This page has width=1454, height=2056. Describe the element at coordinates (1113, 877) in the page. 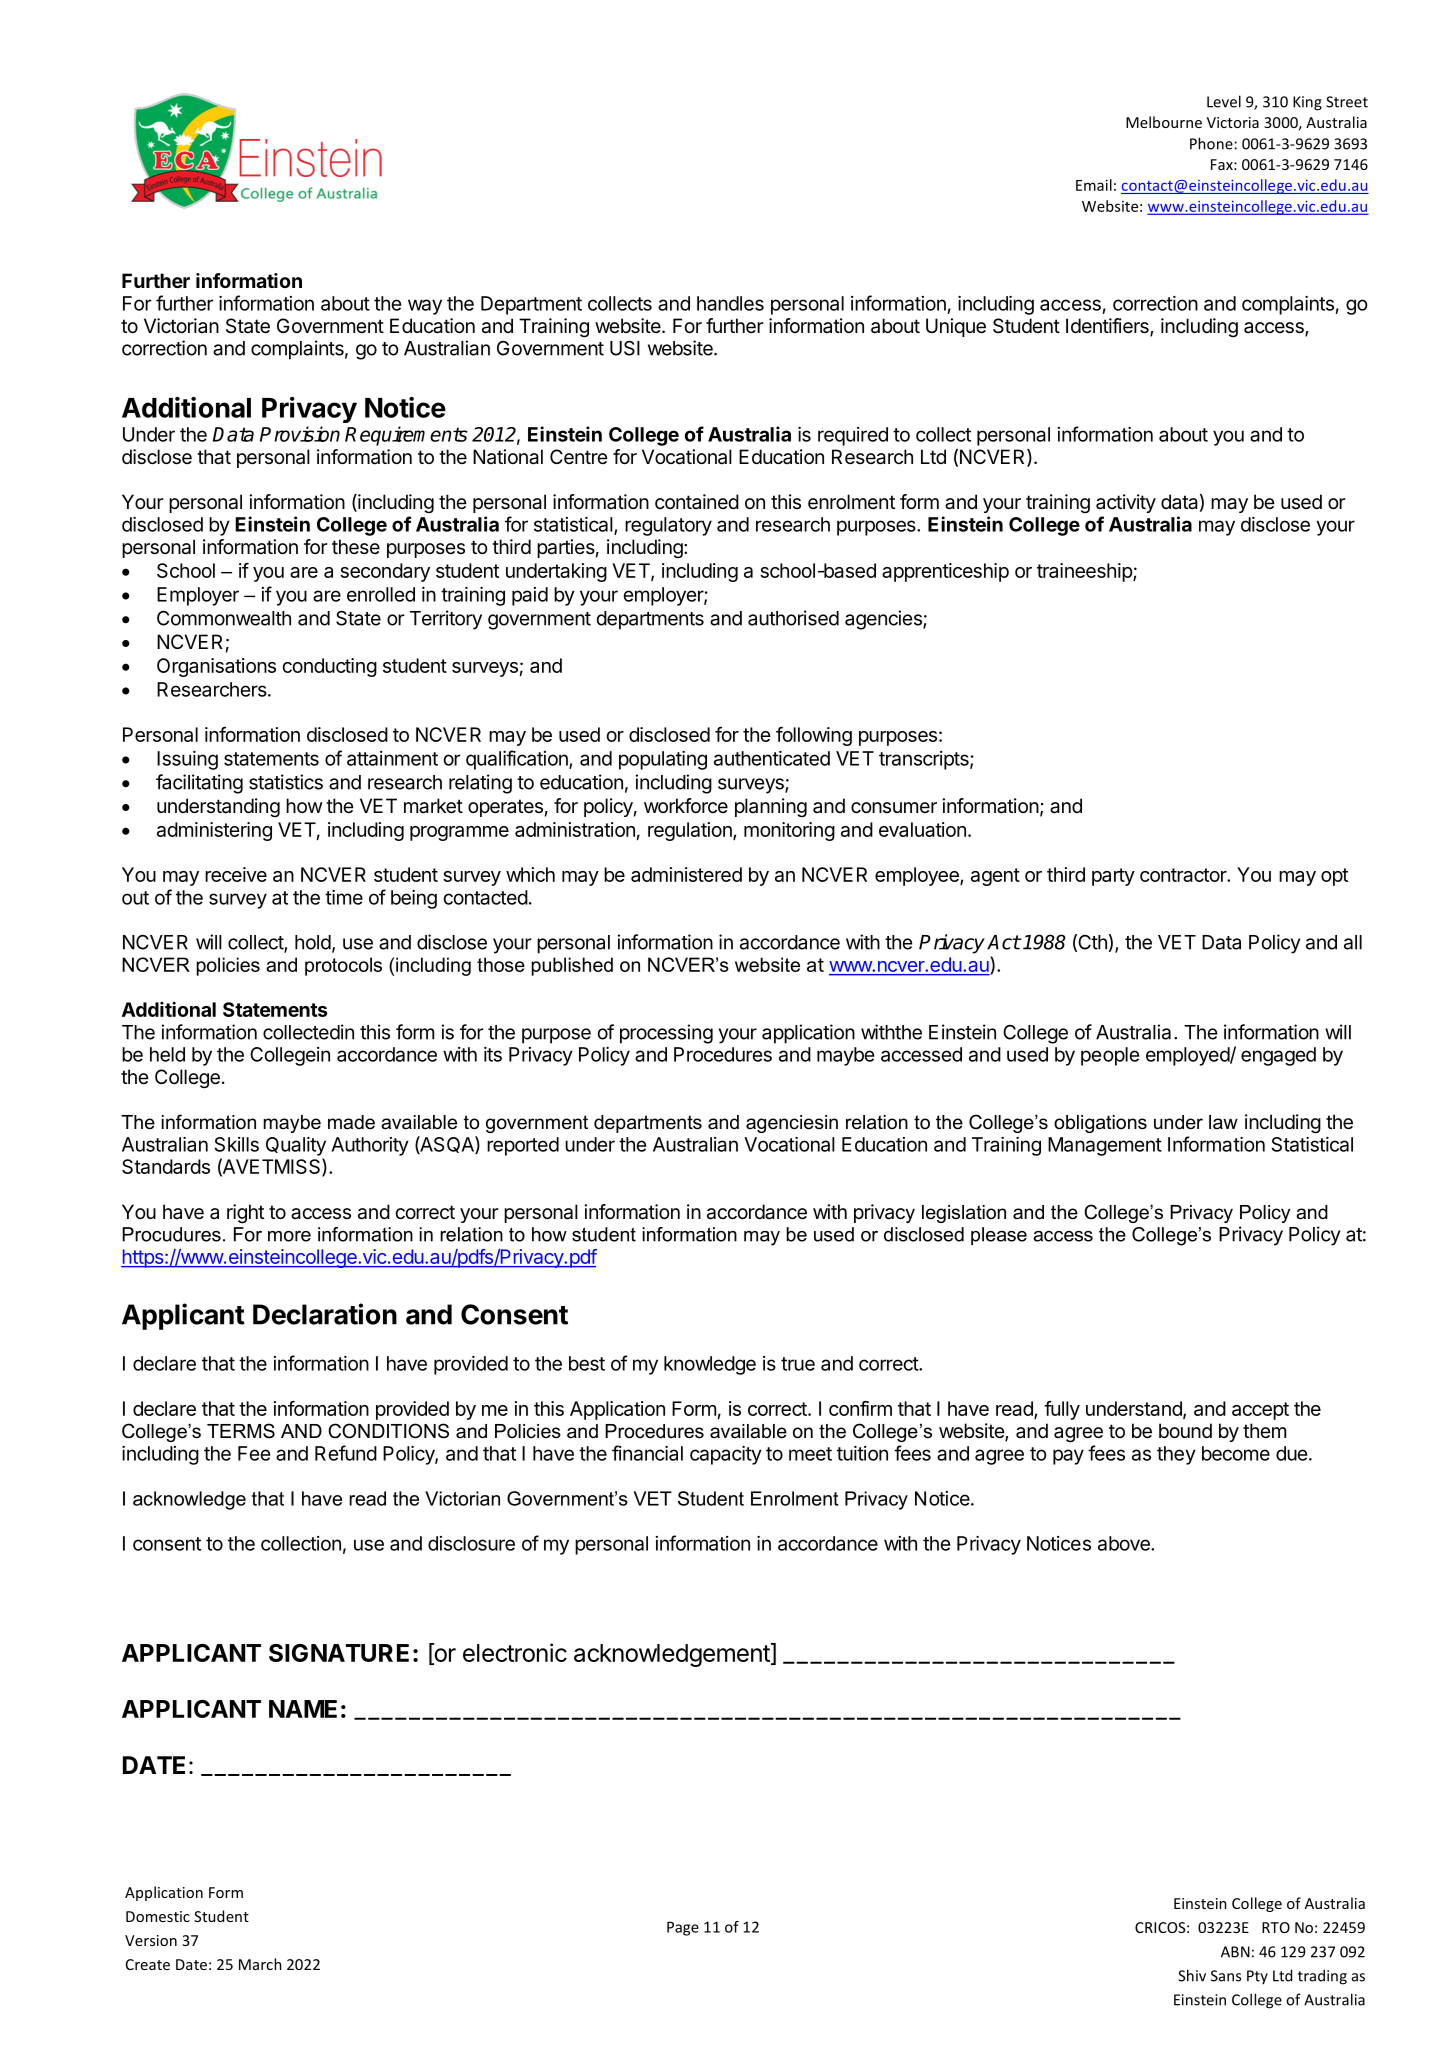

I see `party` at that location.
